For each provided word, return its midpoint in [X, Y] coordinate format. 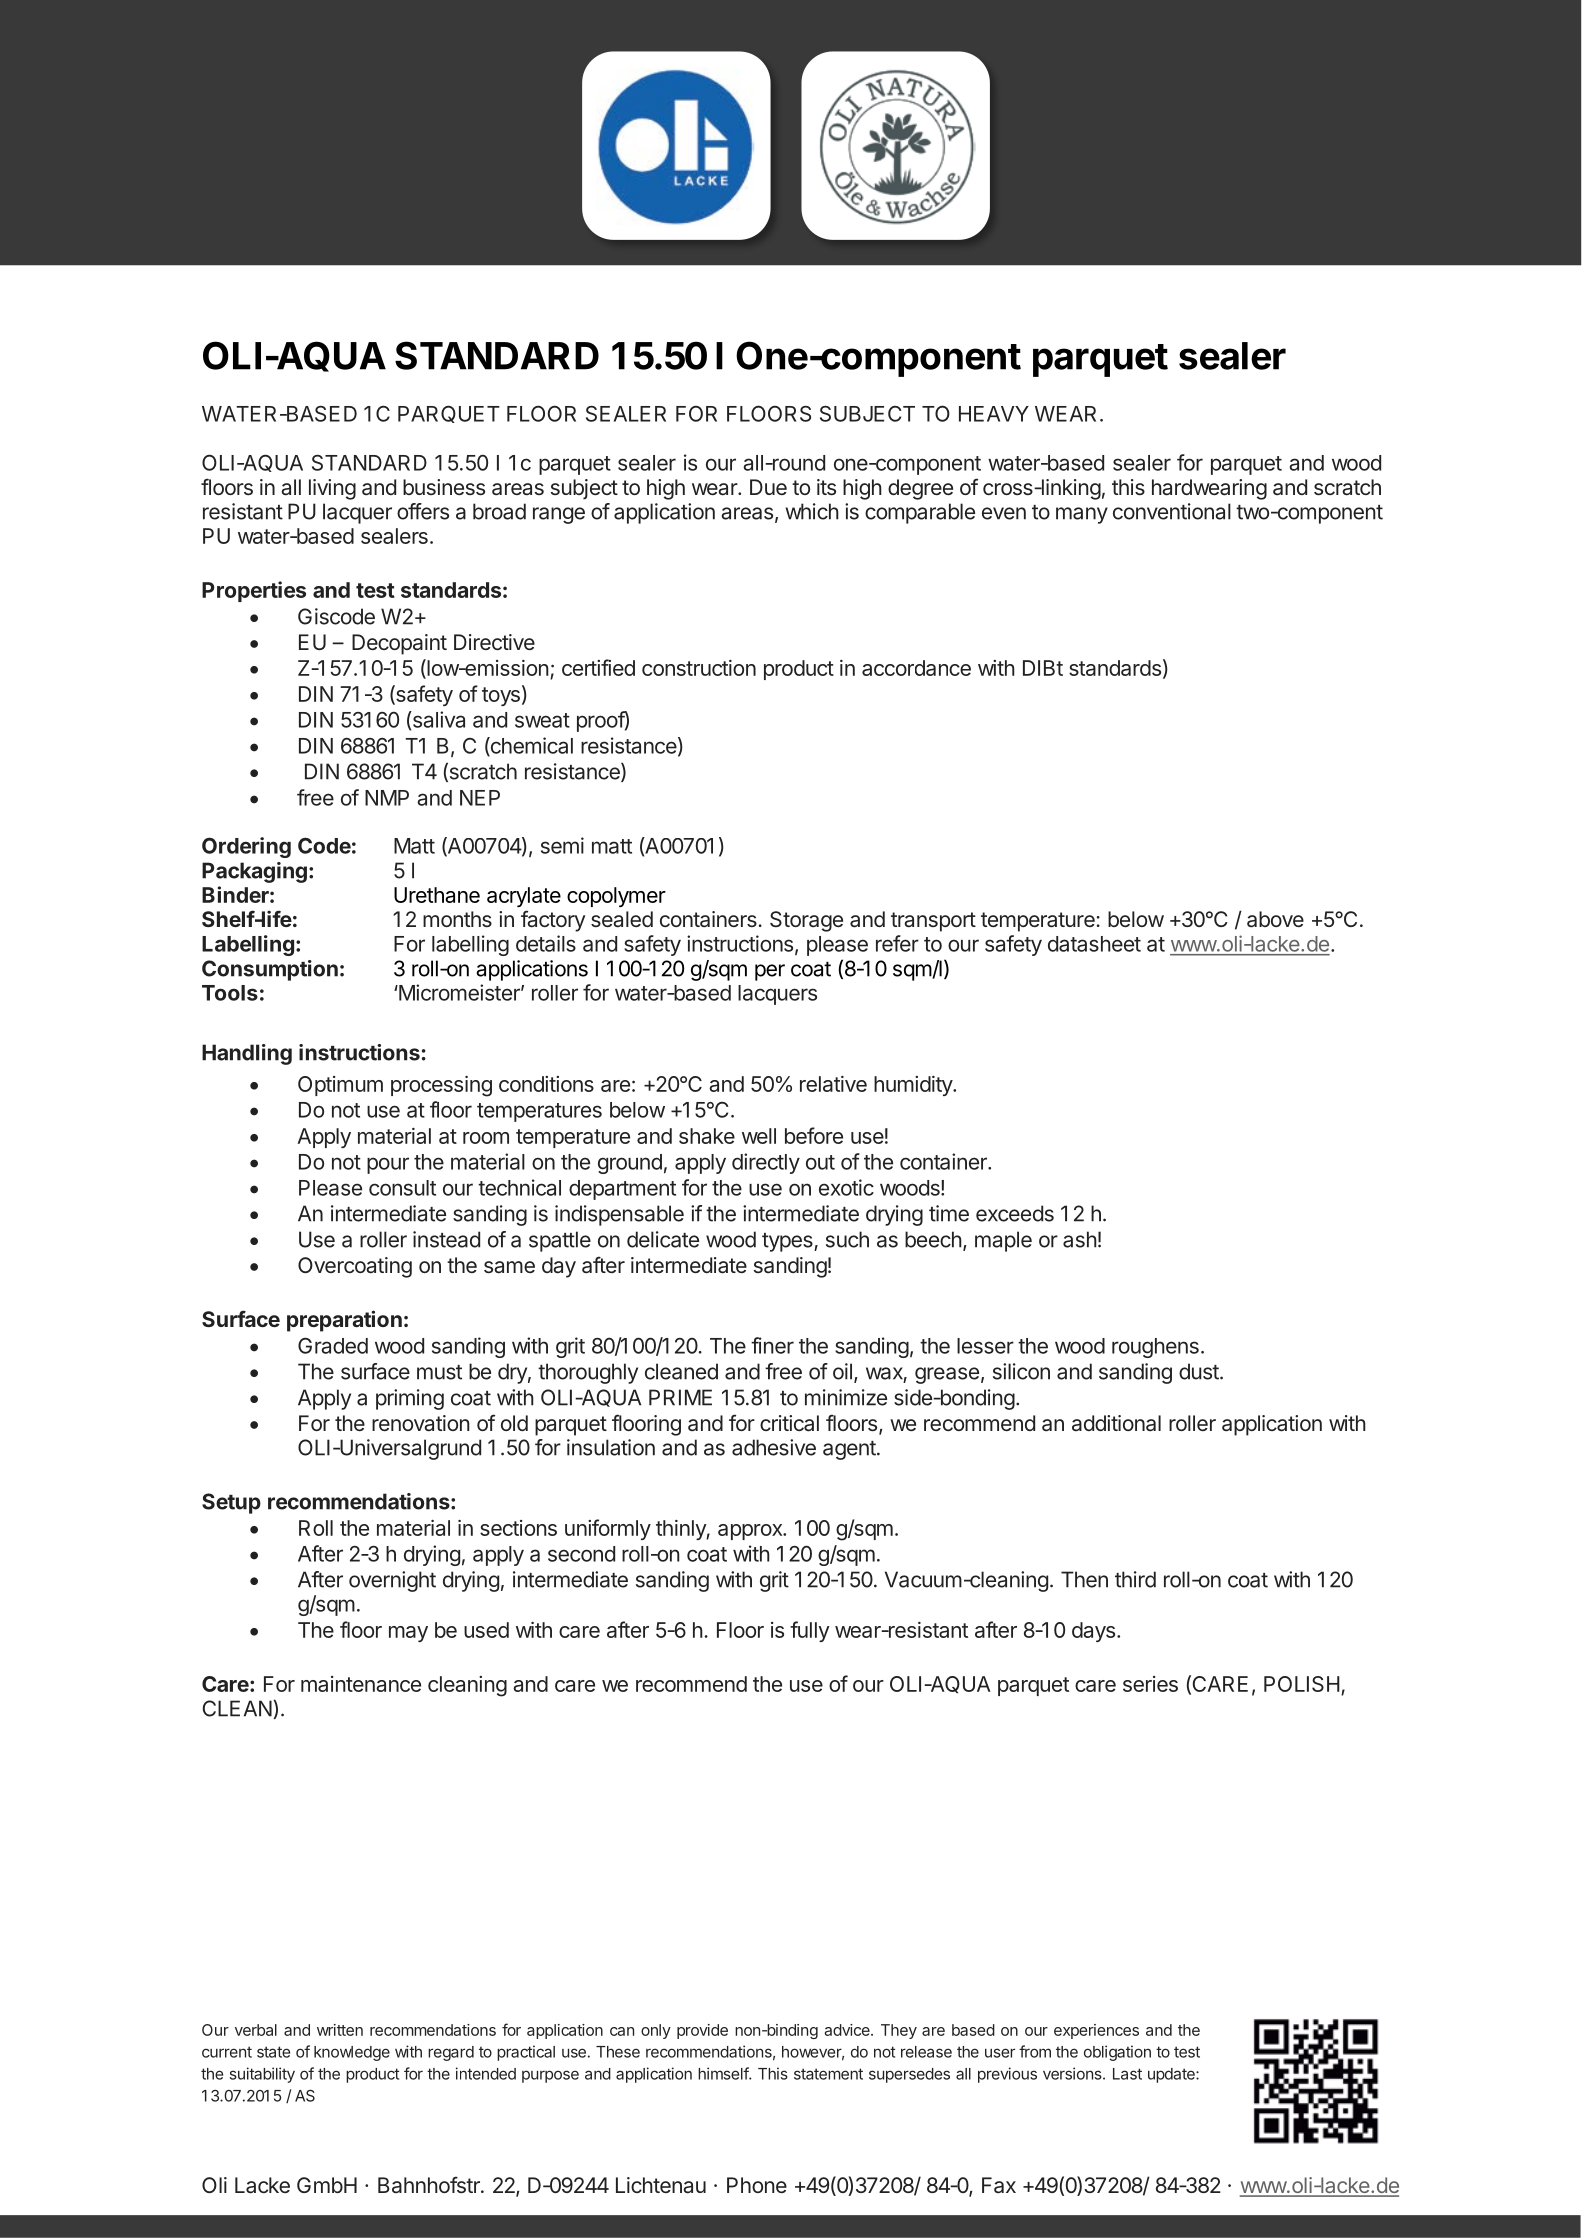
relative [833, 1084]
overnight [392, 1581]
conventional [1172, 511]
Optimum [340, 1086]
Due [768, 487]
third [1135, 1579]
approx [751, 1532]
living [332, 489]
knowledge [352, 2053]
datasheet [1094, 944]
